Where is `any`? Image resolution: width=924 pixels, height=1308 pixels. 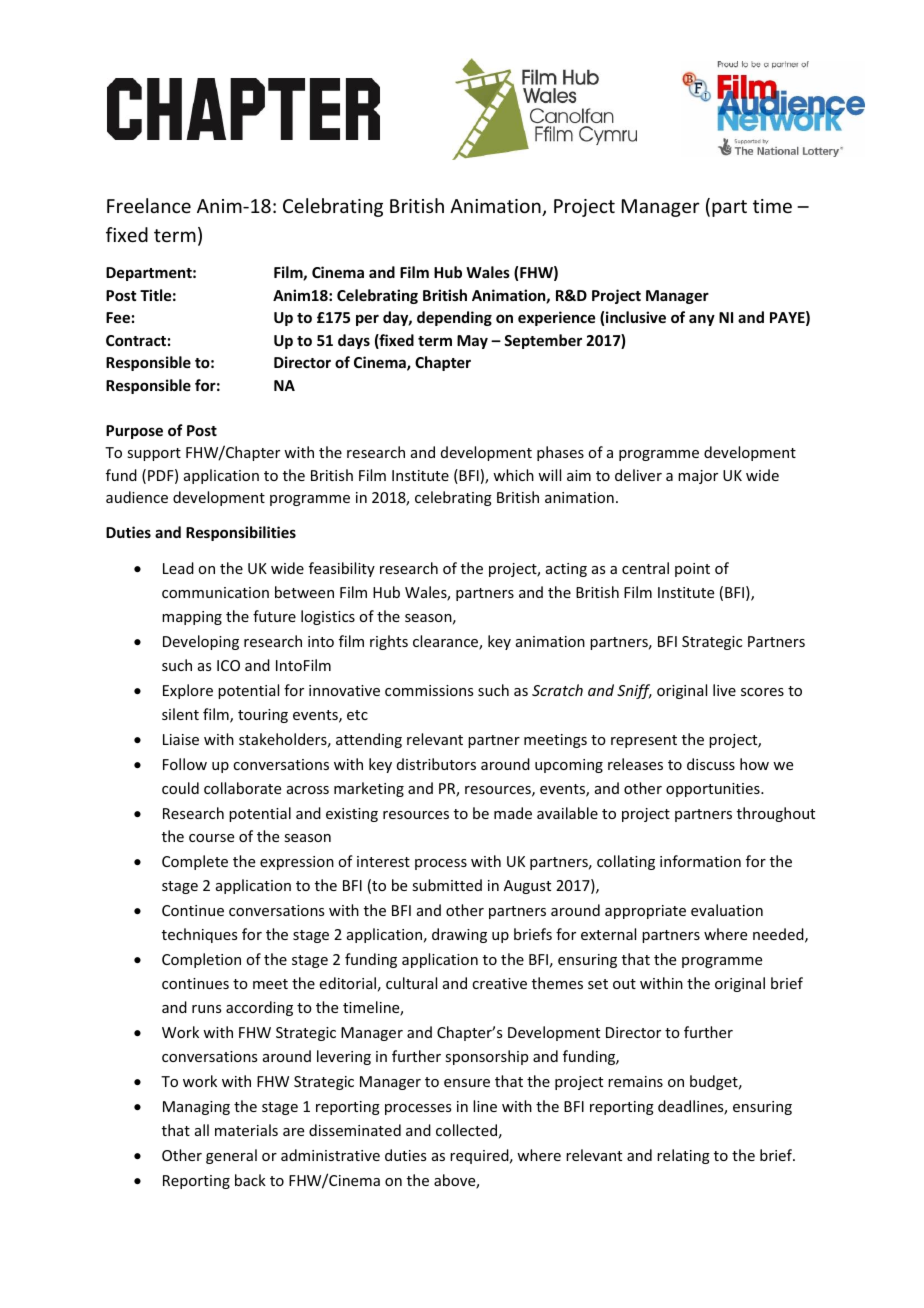 any is located at coordinates (702, 320).
